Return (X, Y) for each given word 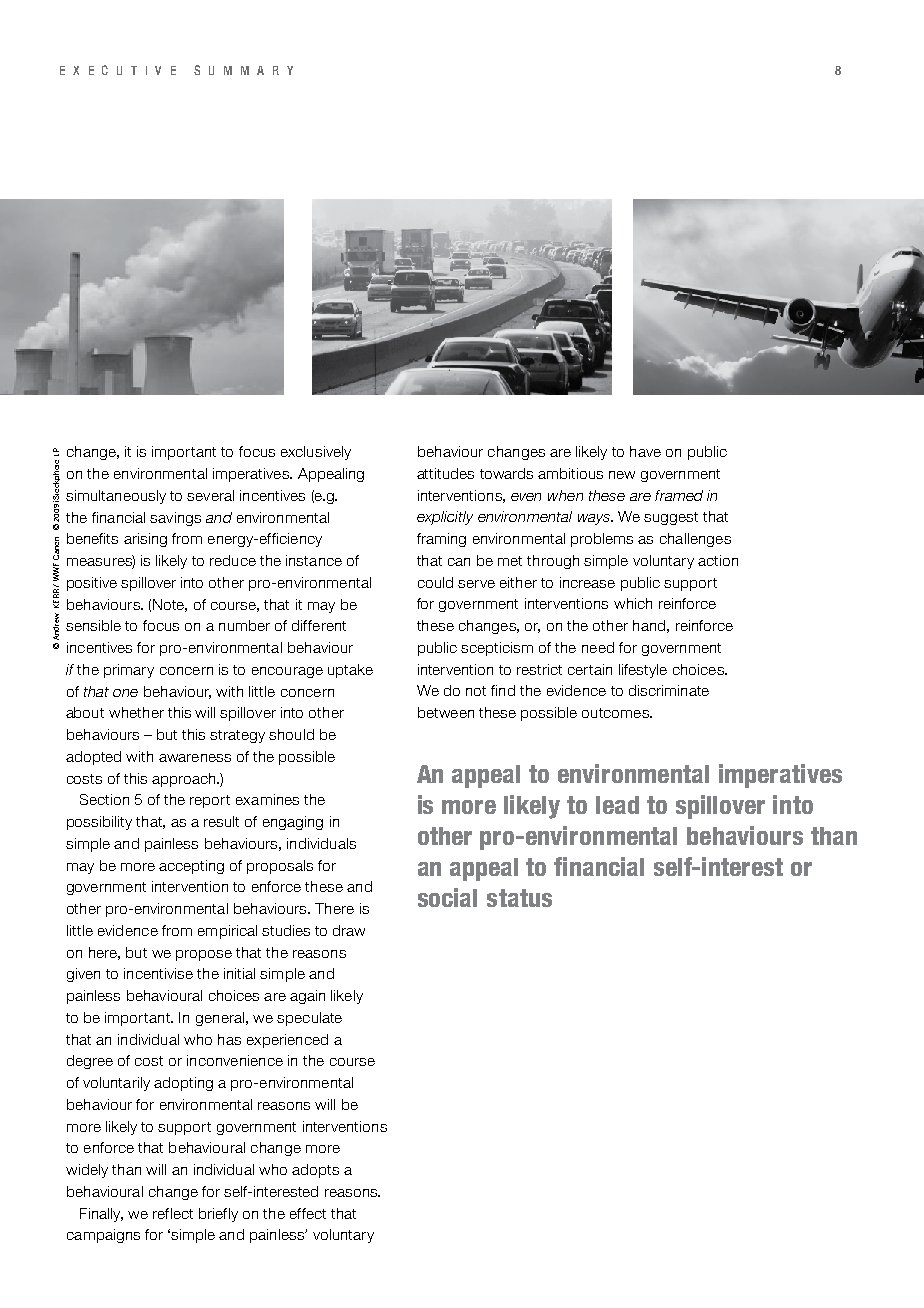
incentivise (158, 973)
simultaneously (116, 497)
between (446, 712)
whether (136, 712)
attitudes (445, 473)
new (622, 475)
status (519, 898)
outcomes (616, 713)
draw (349, 930)
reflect (173, 1213)
